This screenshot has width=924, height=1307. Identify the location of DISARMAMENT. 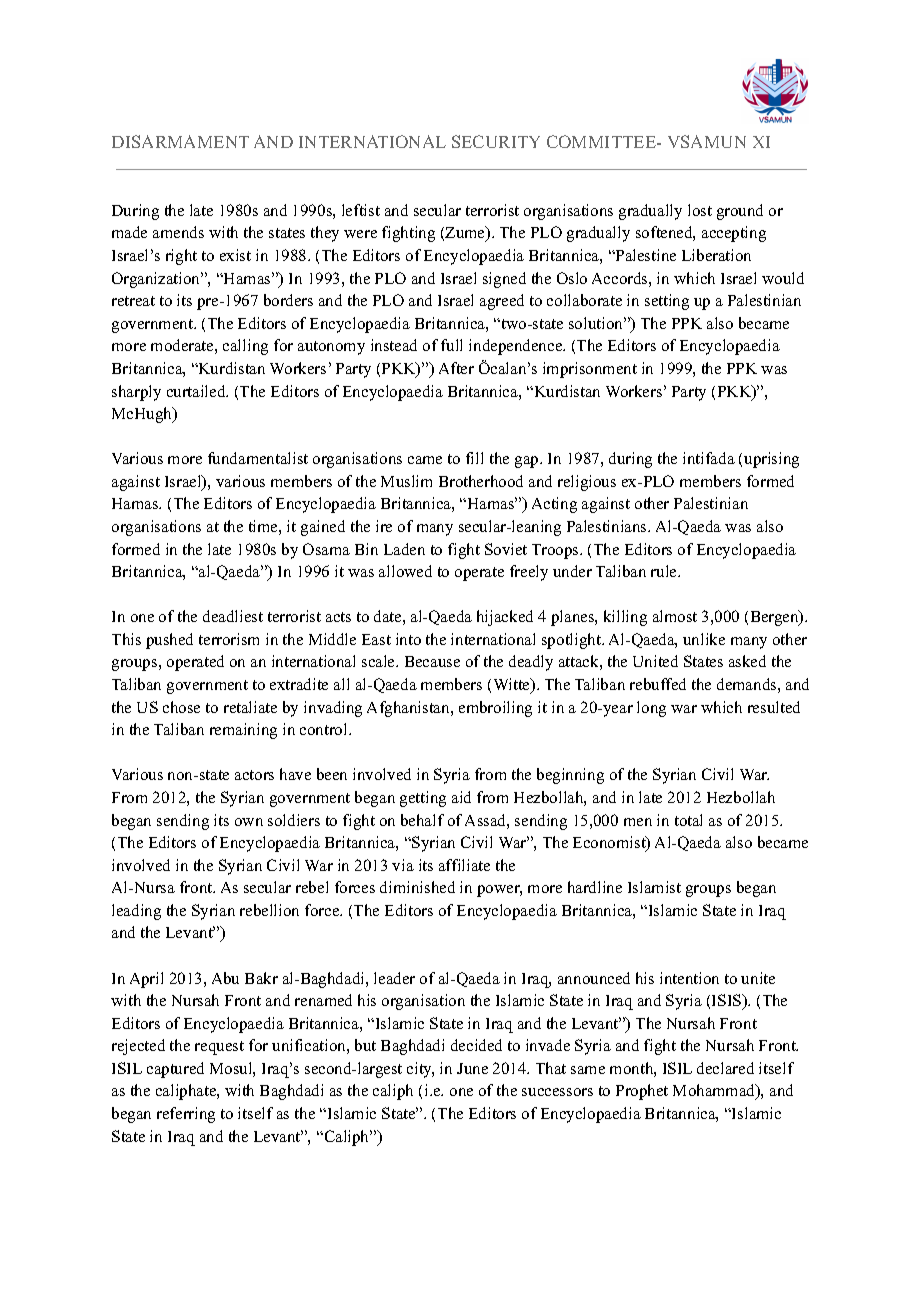
(180, 141).
